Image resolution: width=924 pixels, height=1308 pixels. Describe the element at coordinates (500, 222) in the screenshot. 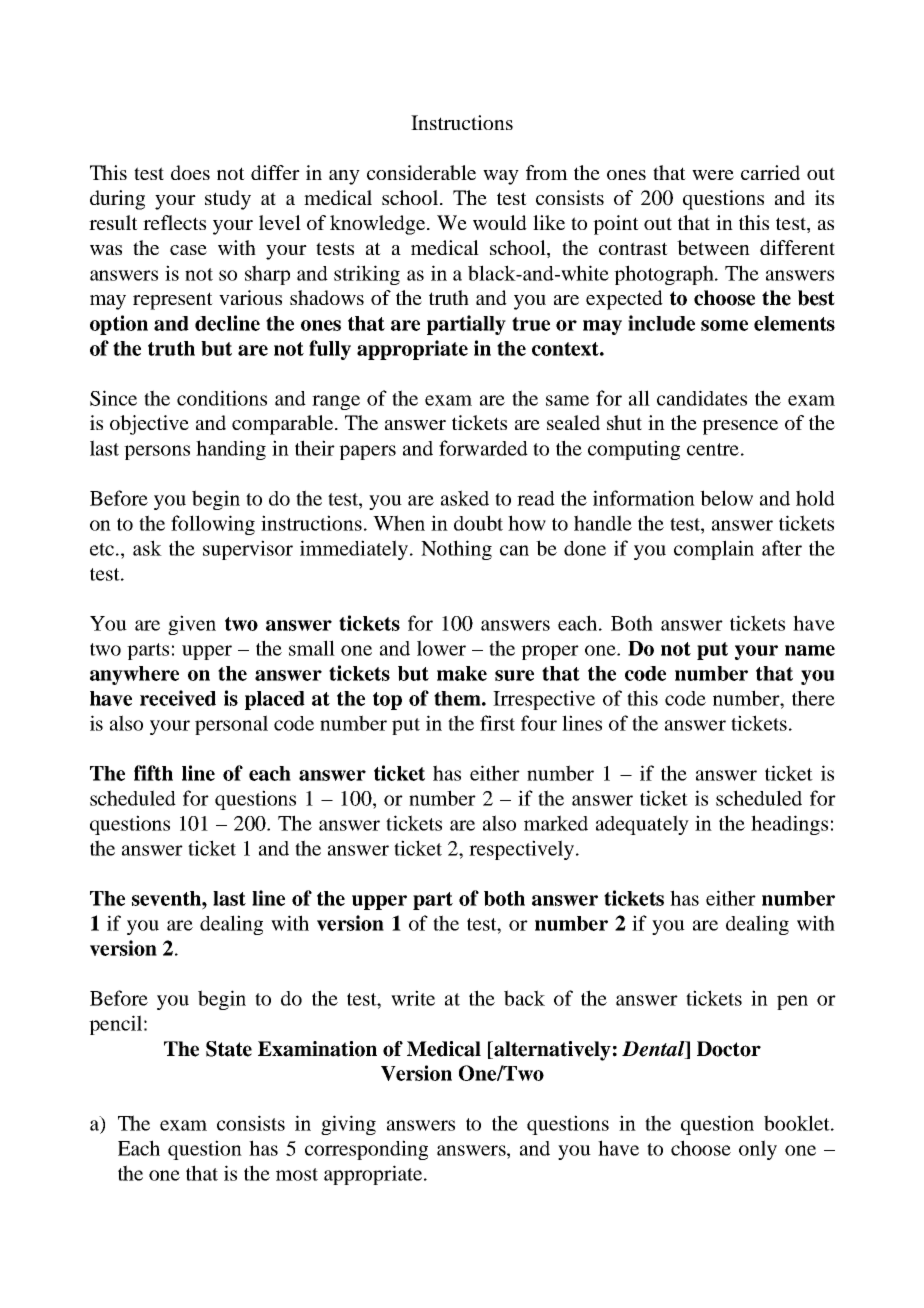

I see `would` at that location.
